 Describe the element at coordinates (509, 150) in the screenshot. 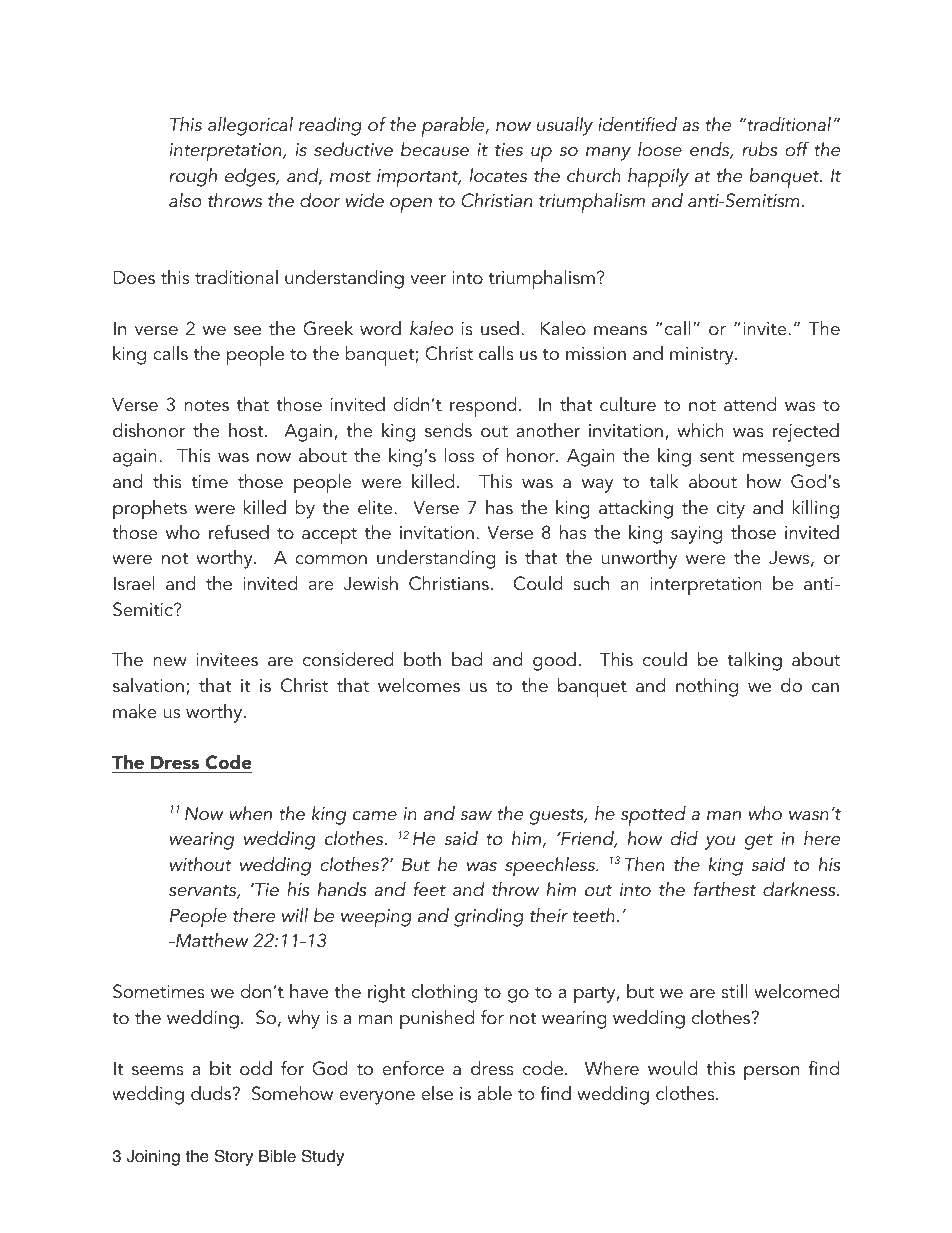

I see `ties` at that location.
